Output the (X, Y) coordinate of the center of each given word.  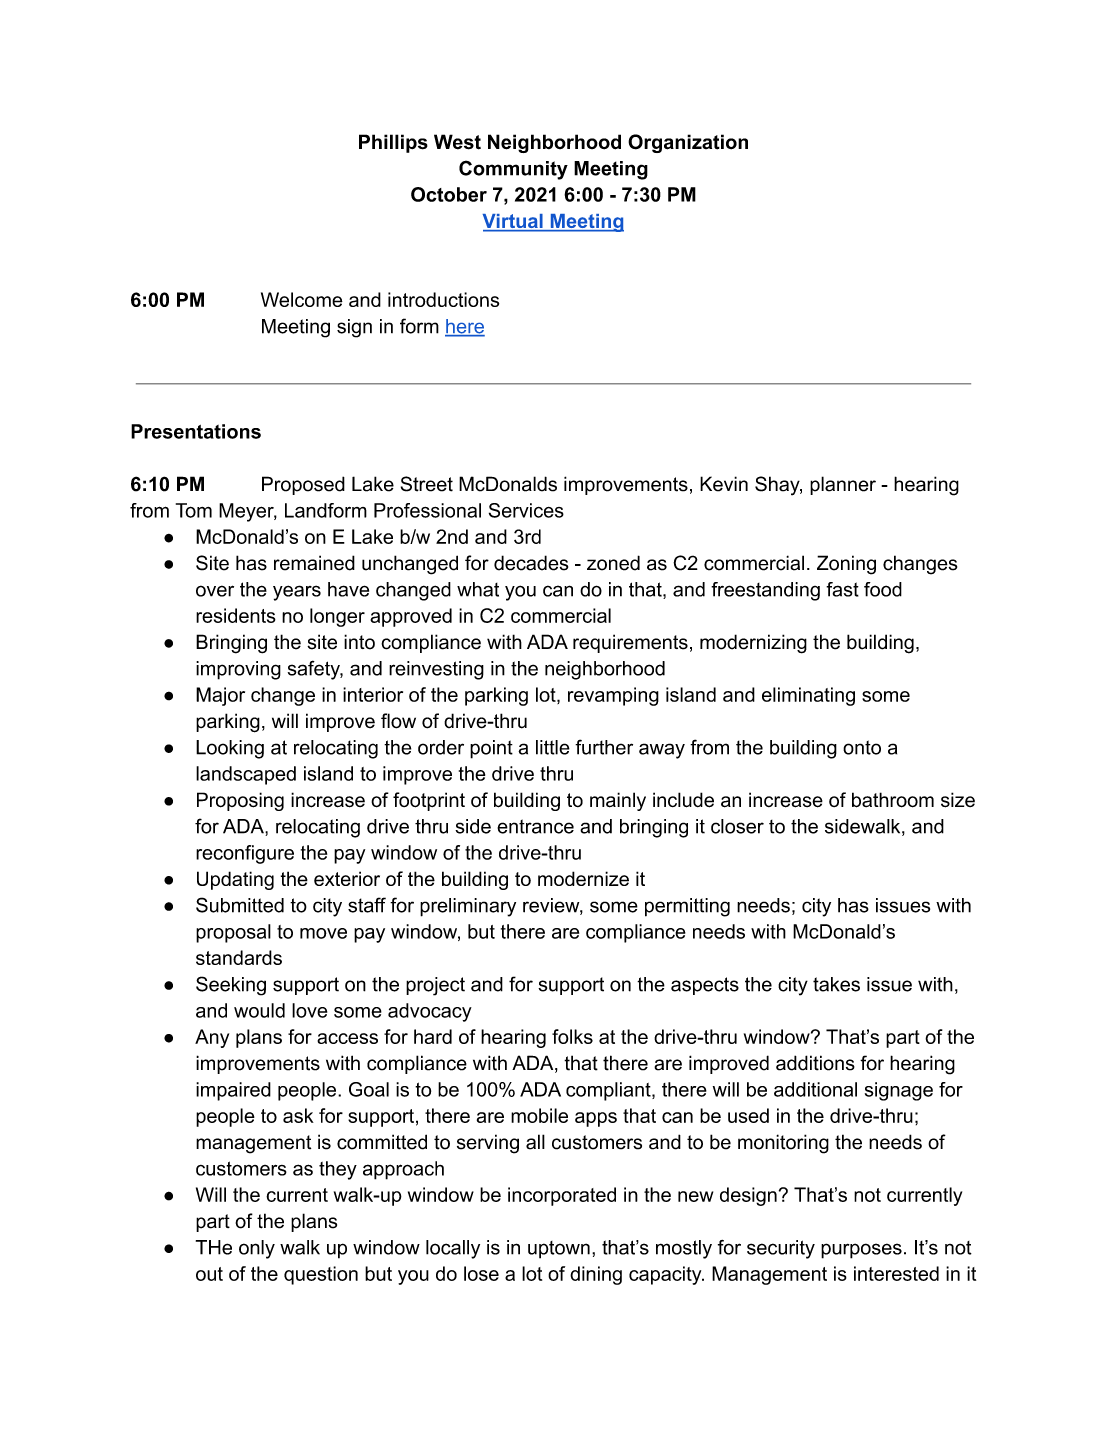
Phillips (393, 143)
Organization (688, 143)
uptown (559, 1250)
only (257, 1249)
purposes (861, 1251)
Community (513, 170)
